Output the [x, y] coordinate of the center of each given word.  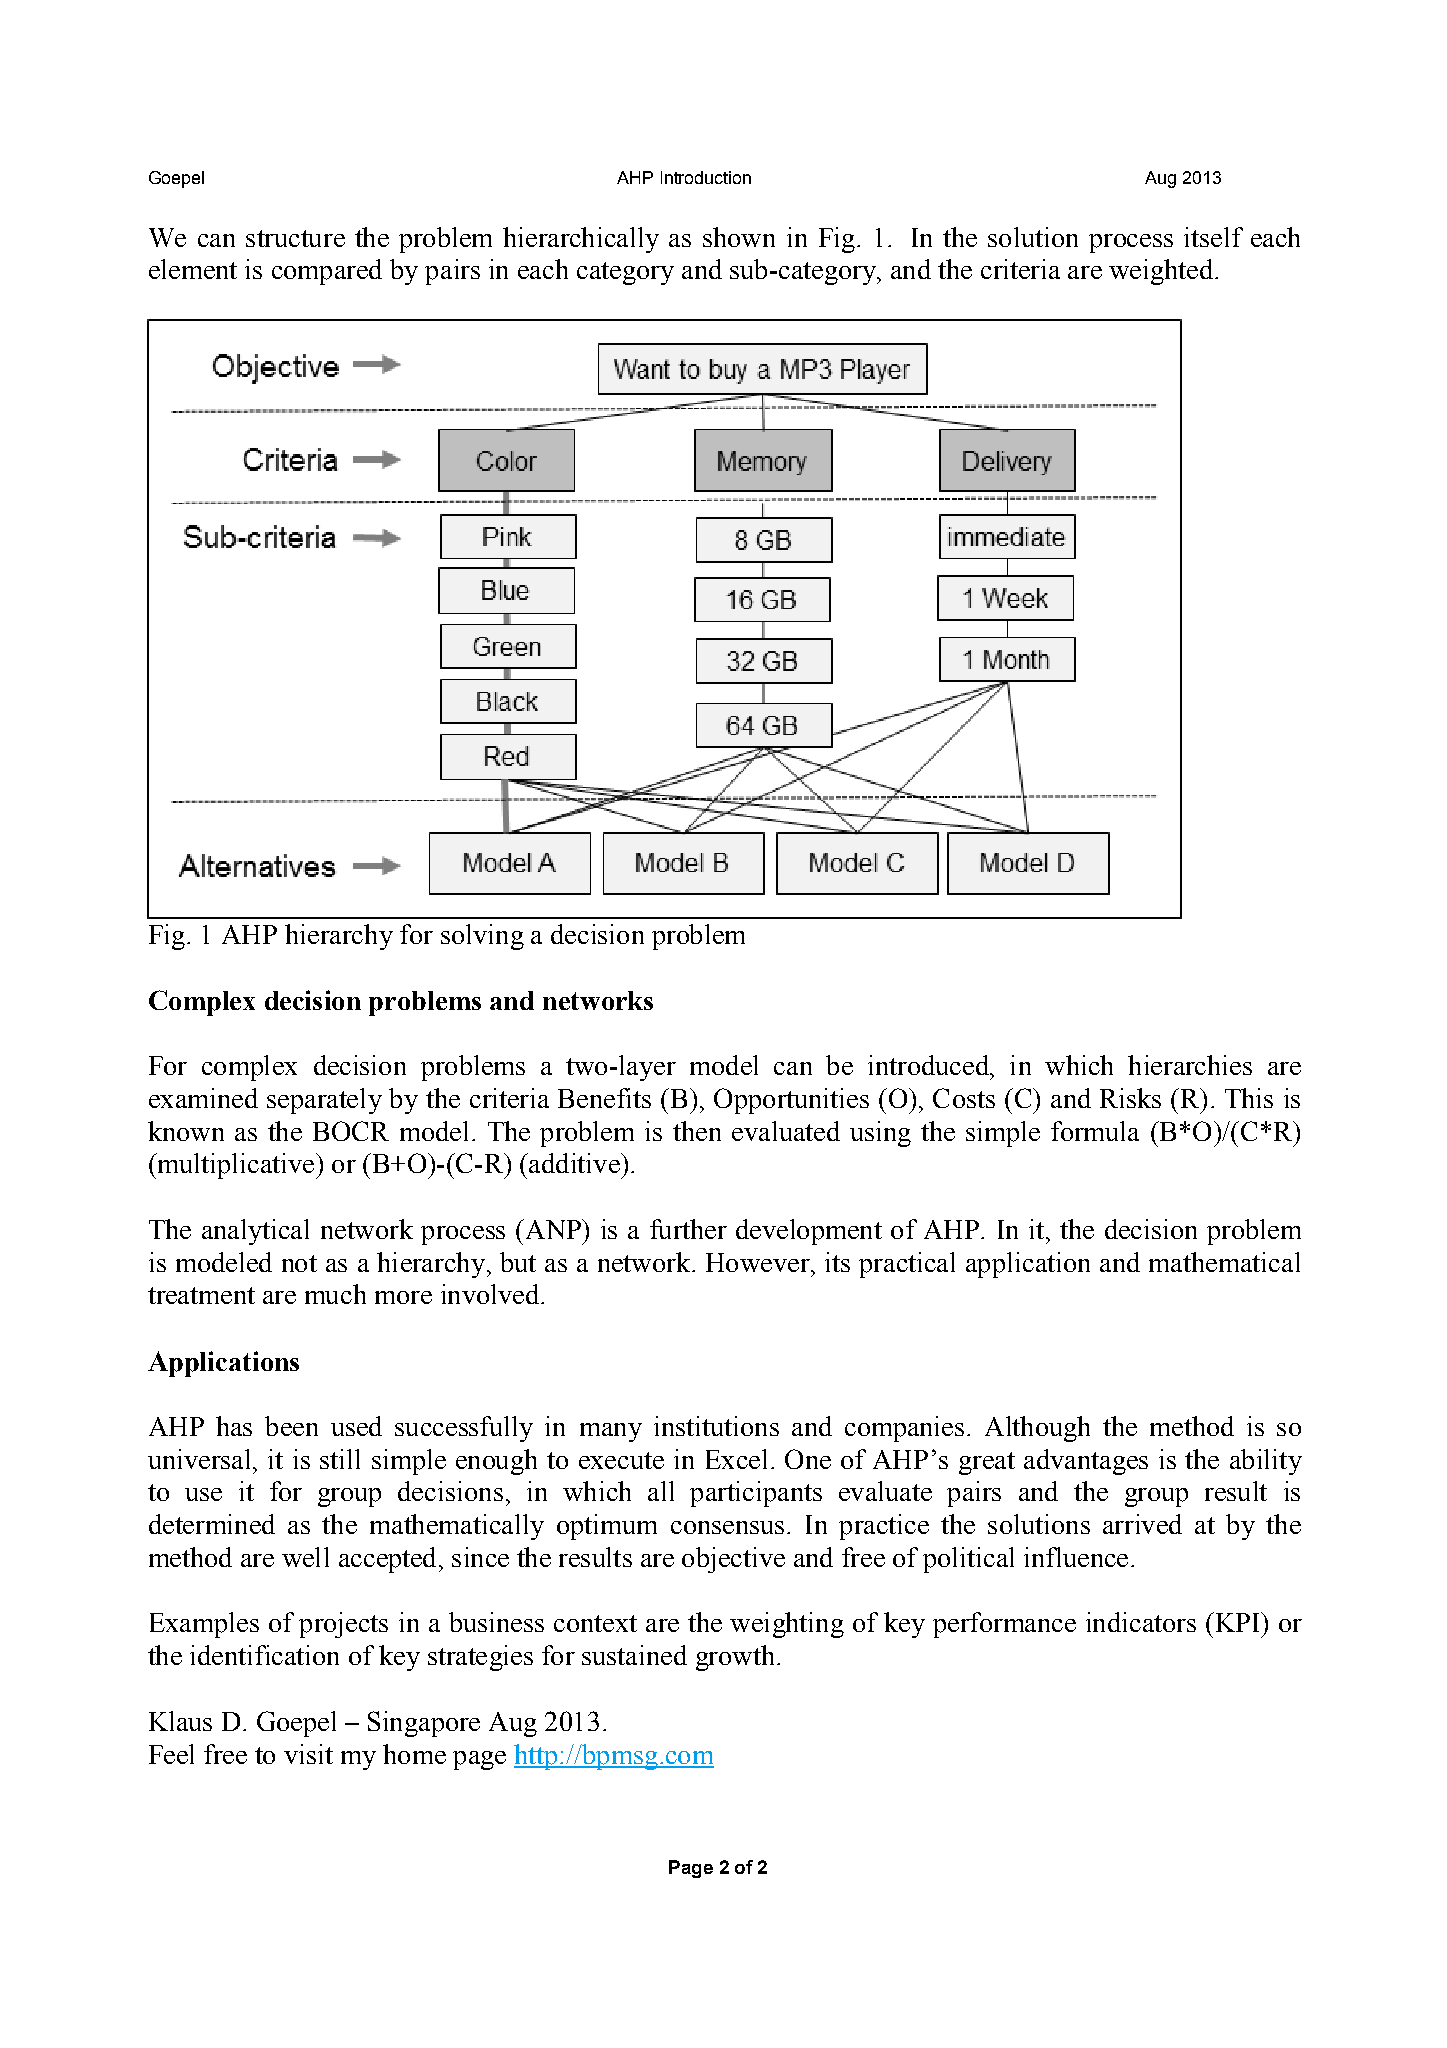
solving [482, 937]
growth [735, 1658]
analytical [255, 1232]
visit [308, 1754]
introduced [929, 1065]
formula [1095, 1131]
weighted [1161, 272]
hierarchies [1190, 1065]
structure [295, 238]
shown [739, 237]
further [688, 1229]
